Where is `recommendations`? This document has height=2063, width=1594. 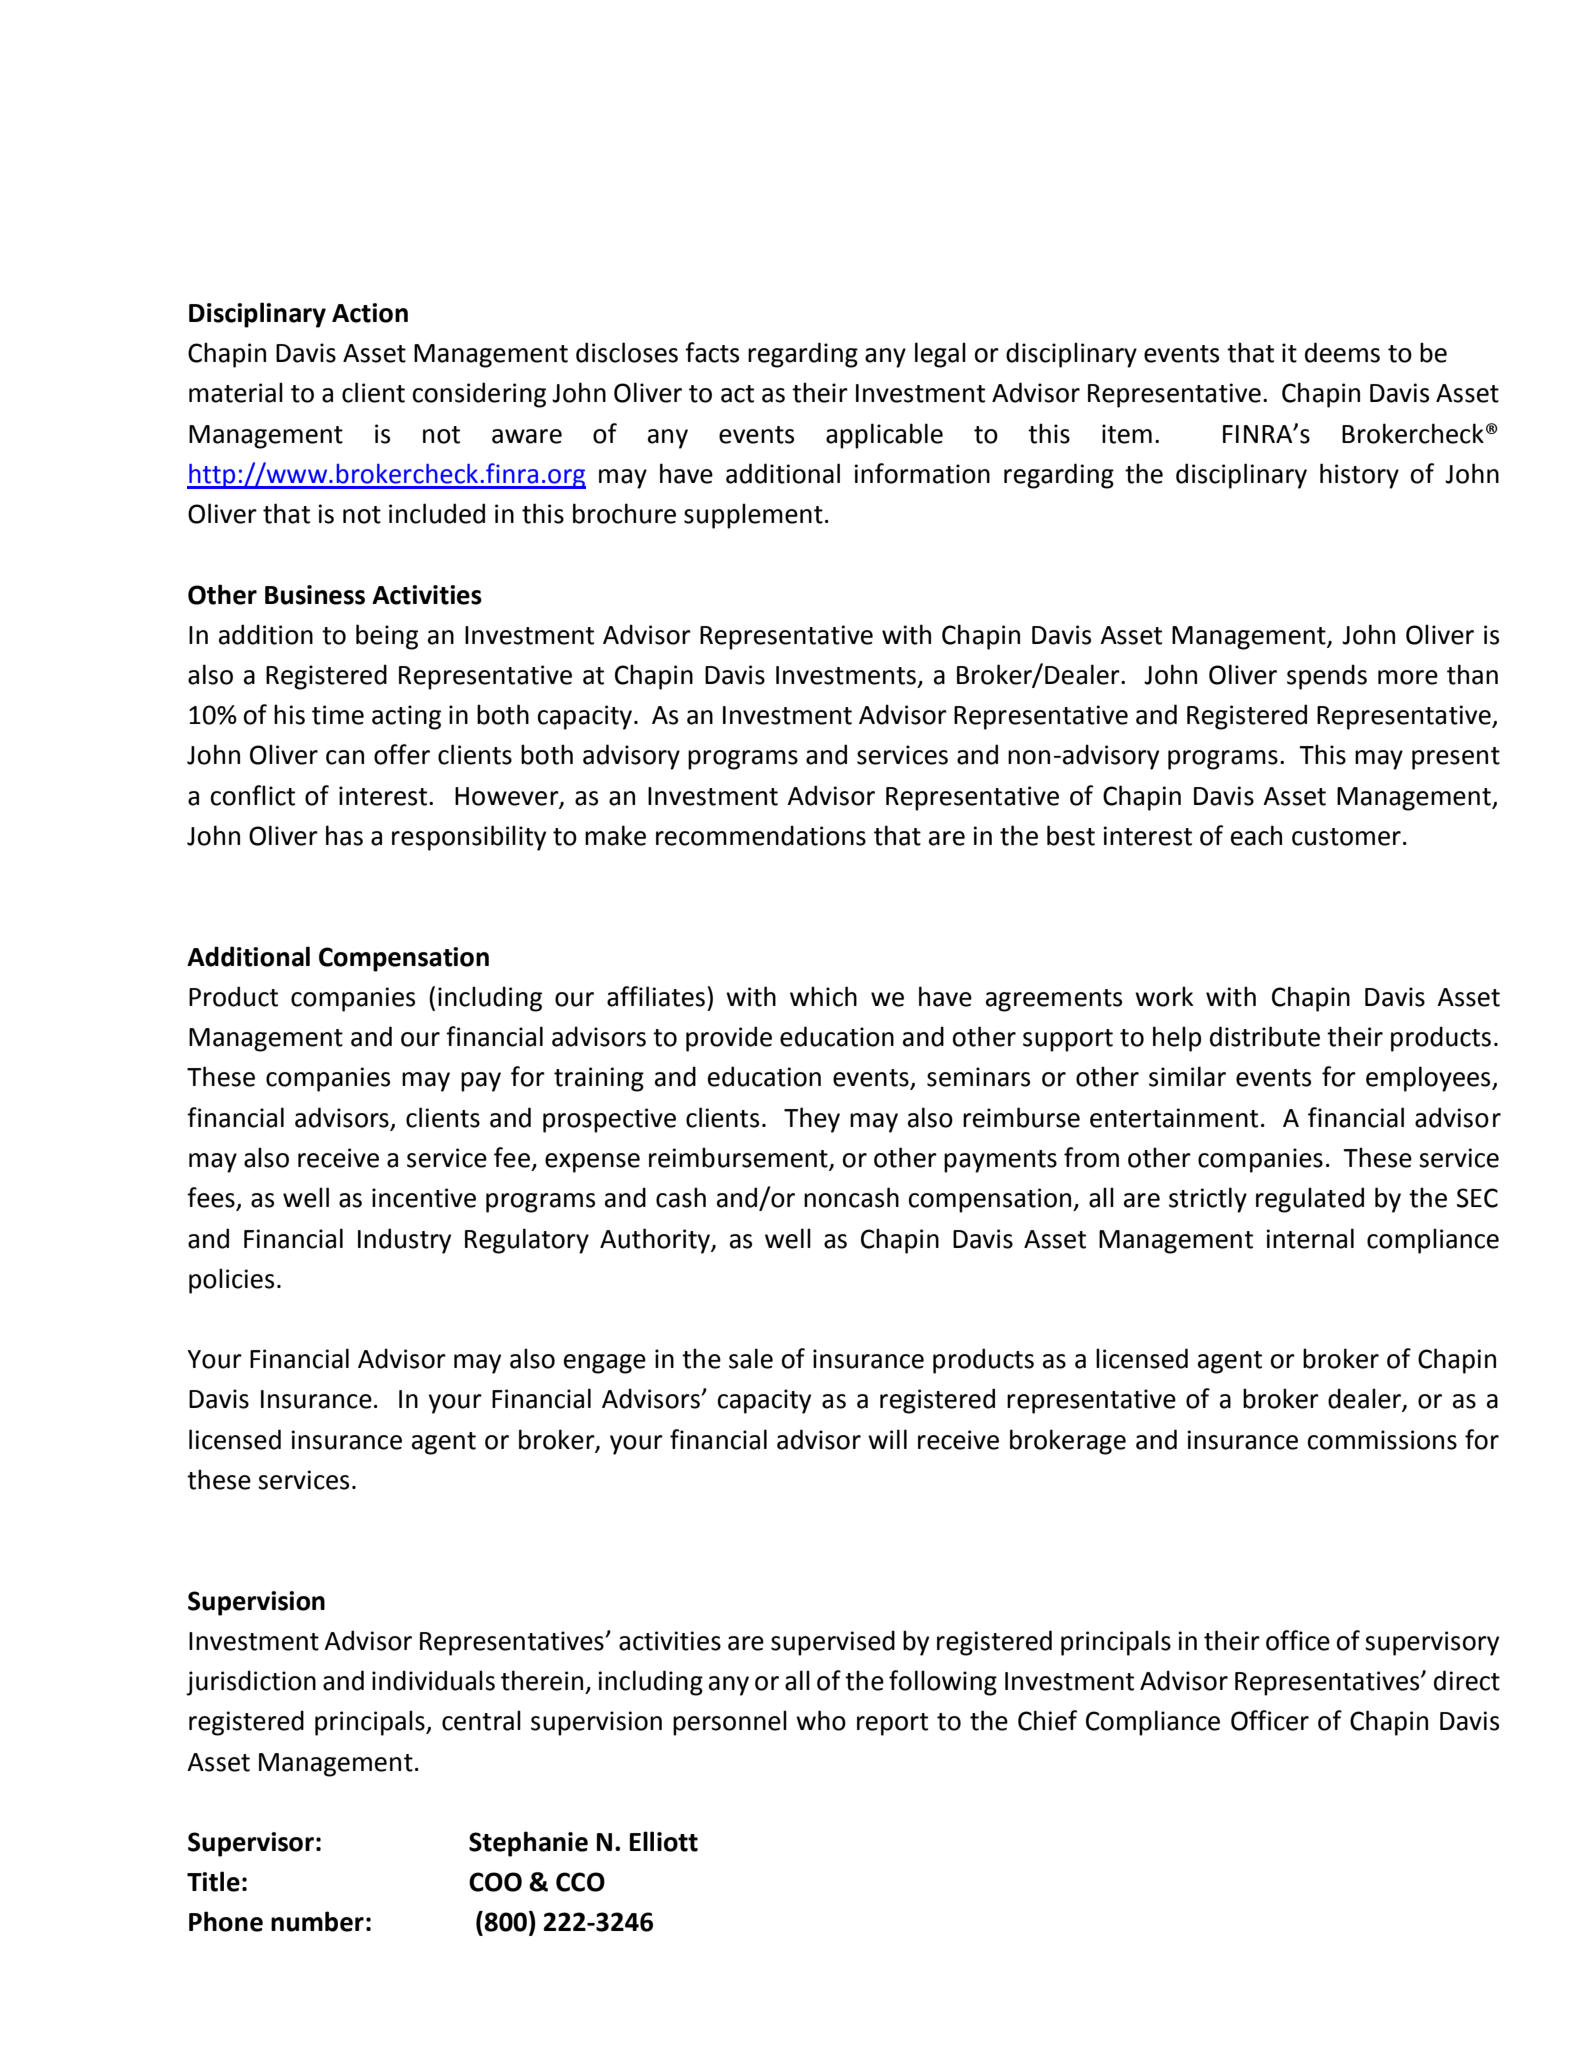 recommendations is located at coordinates (761, 835).
